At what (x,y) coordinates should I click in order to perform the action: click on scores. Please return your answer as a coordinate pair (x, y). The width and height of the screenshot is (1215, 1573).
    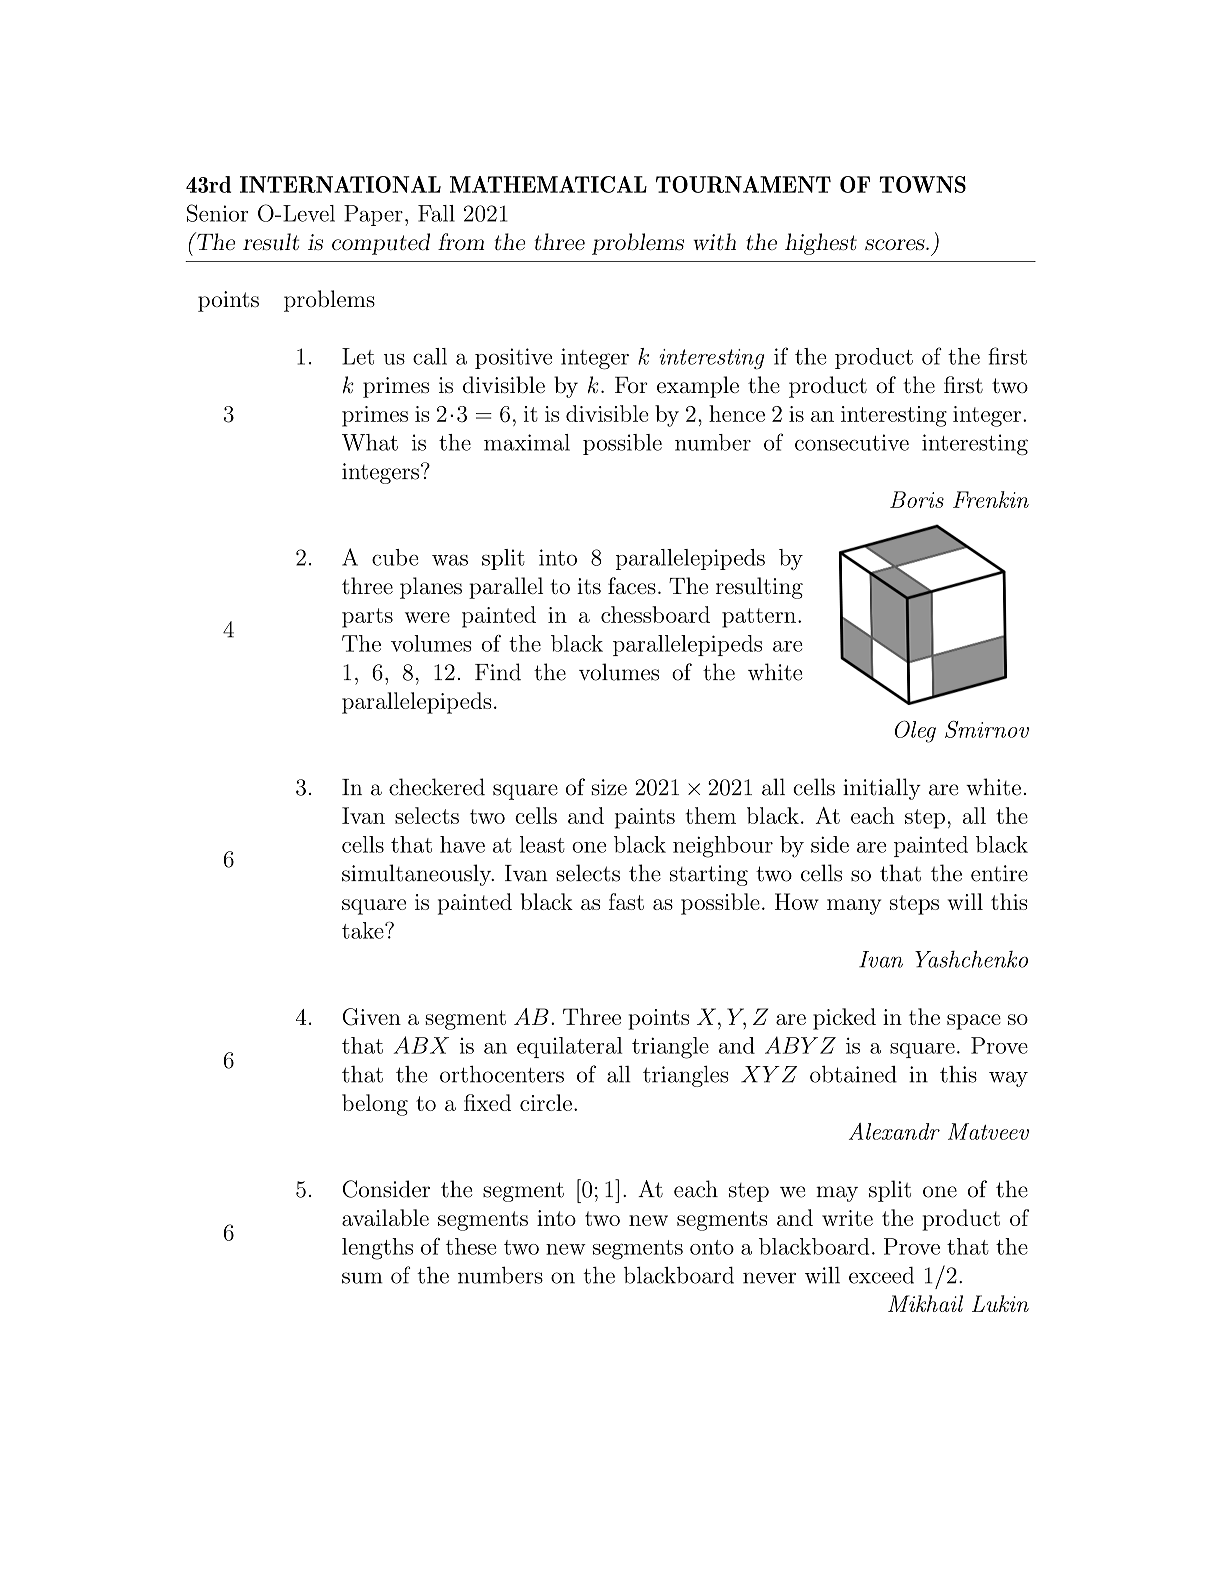
    Looking at the image, I should click on (895, 245).
